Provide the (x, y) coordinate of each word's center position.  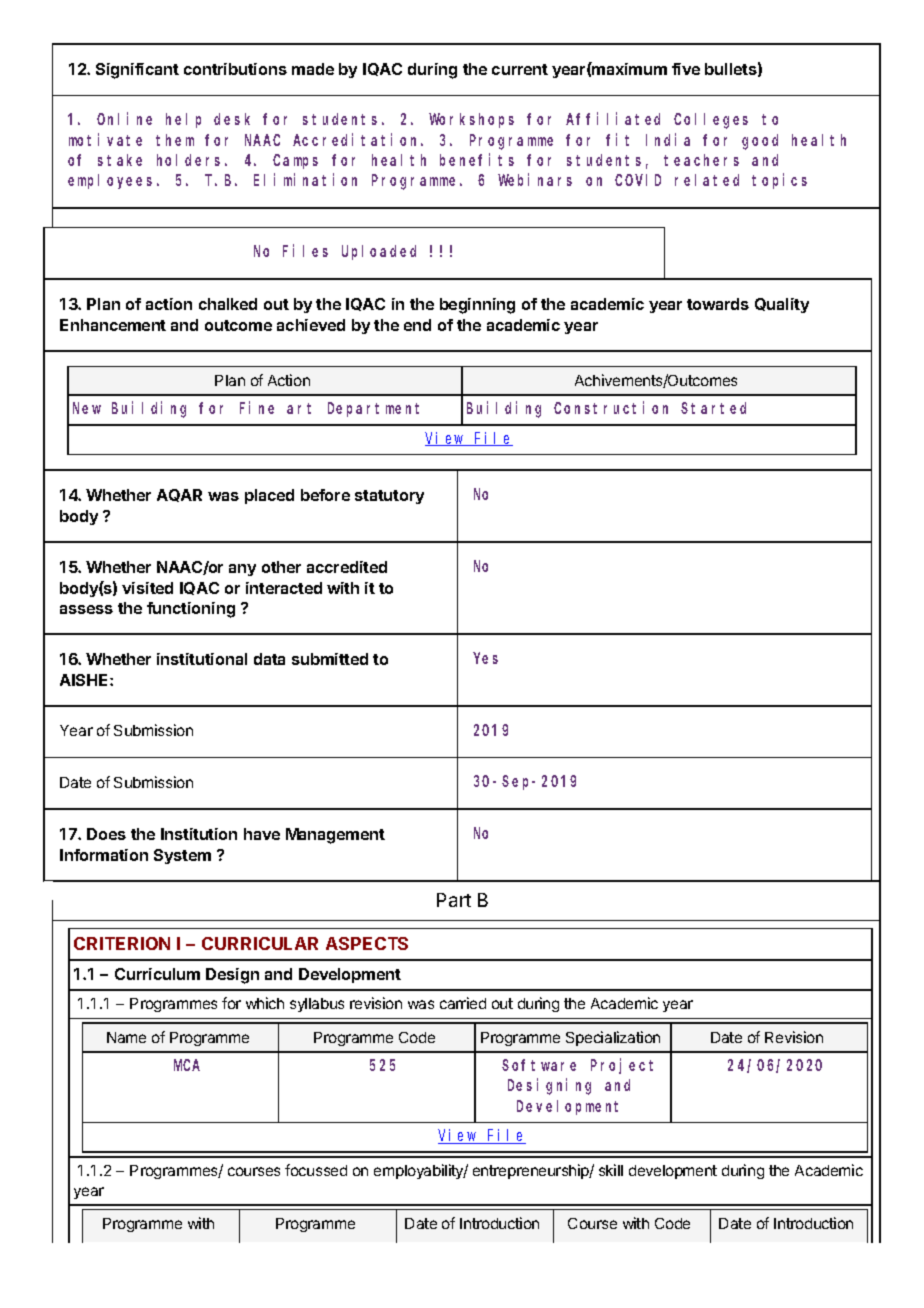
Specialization (613, 1038)
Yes (486, 658)
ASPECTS (367, 943)
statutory (389, 497)
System (182, 856)
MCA (187, 1065)
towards (718, 304)
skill (611, 1170)
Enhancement (113, 325)
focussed (316, 1170)
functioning (191, 610)
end (417, 325)
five (686, 69)
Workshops (471, 120)
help (183, 120)
